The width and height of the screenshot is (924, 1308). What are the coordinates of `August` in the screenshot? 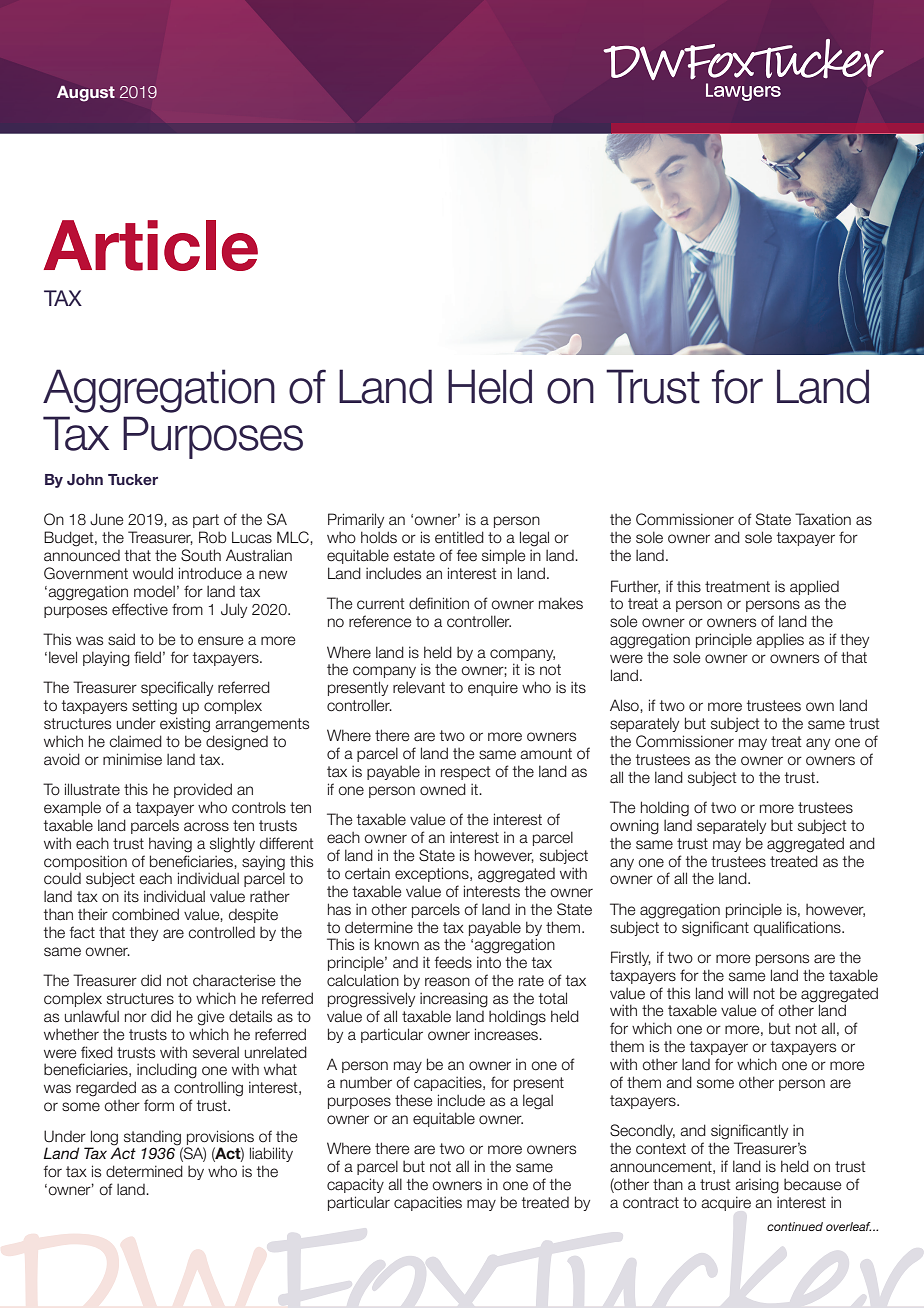 It's located at (86, 94).
